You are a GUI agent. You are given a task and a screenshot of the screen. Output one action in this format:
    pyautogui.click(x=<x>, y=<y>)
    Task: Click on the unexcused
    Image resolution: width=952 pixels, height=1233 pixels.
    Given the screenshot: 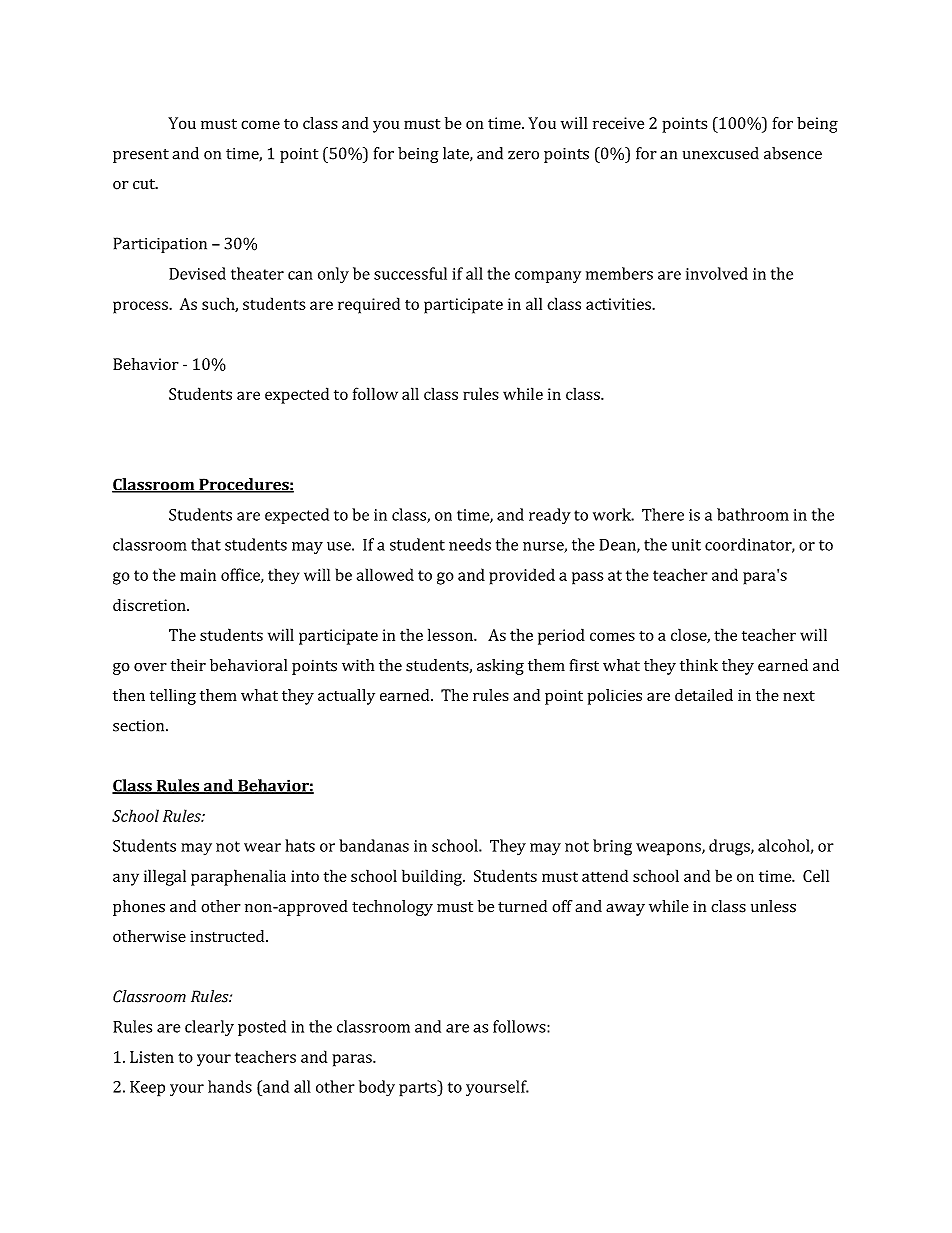 What is the action you would take?
    pyautogui.click(x=721, y=153)
